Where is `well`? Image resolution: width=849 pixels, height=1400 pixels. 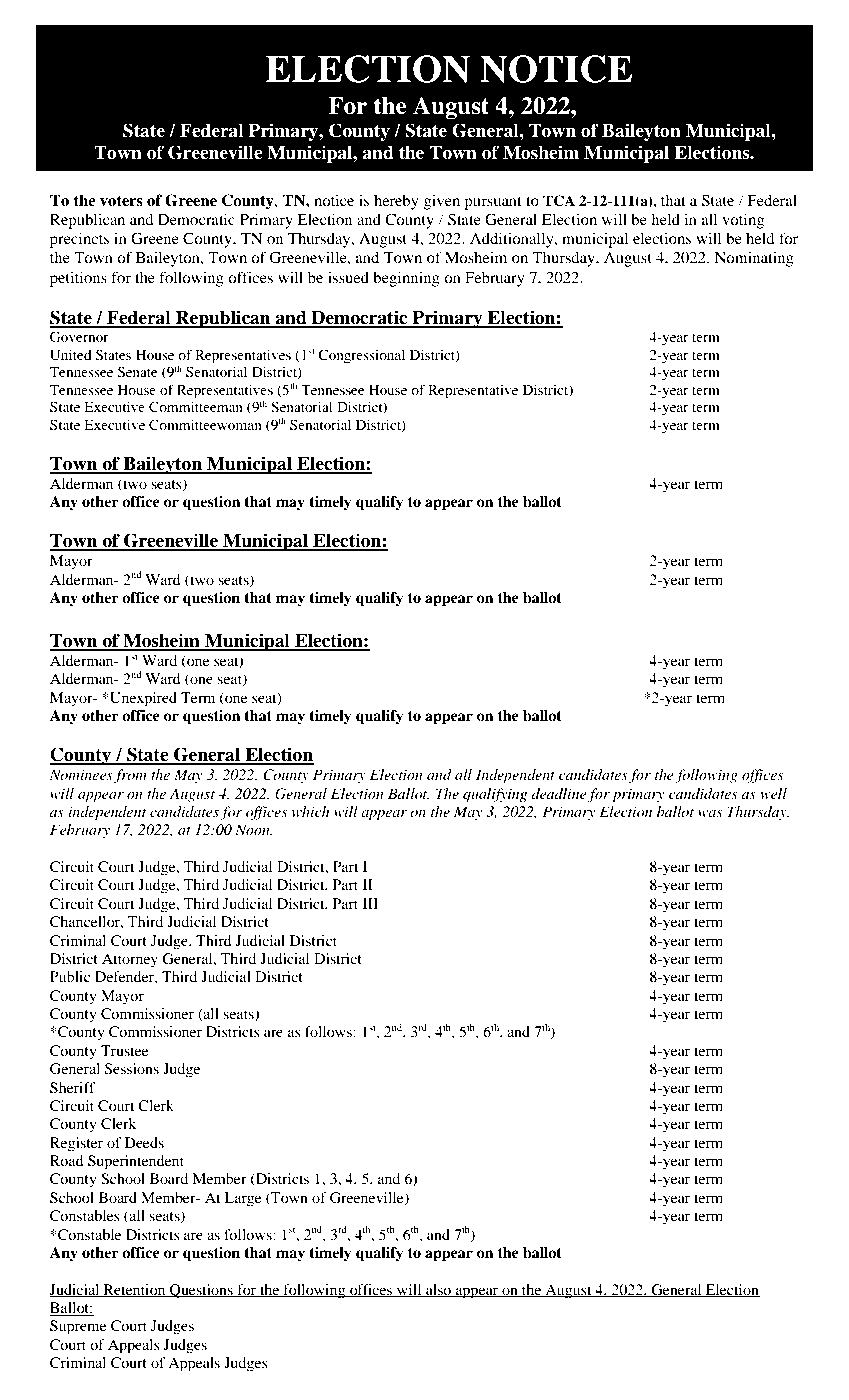 well is located at coordinates (773, 793).
